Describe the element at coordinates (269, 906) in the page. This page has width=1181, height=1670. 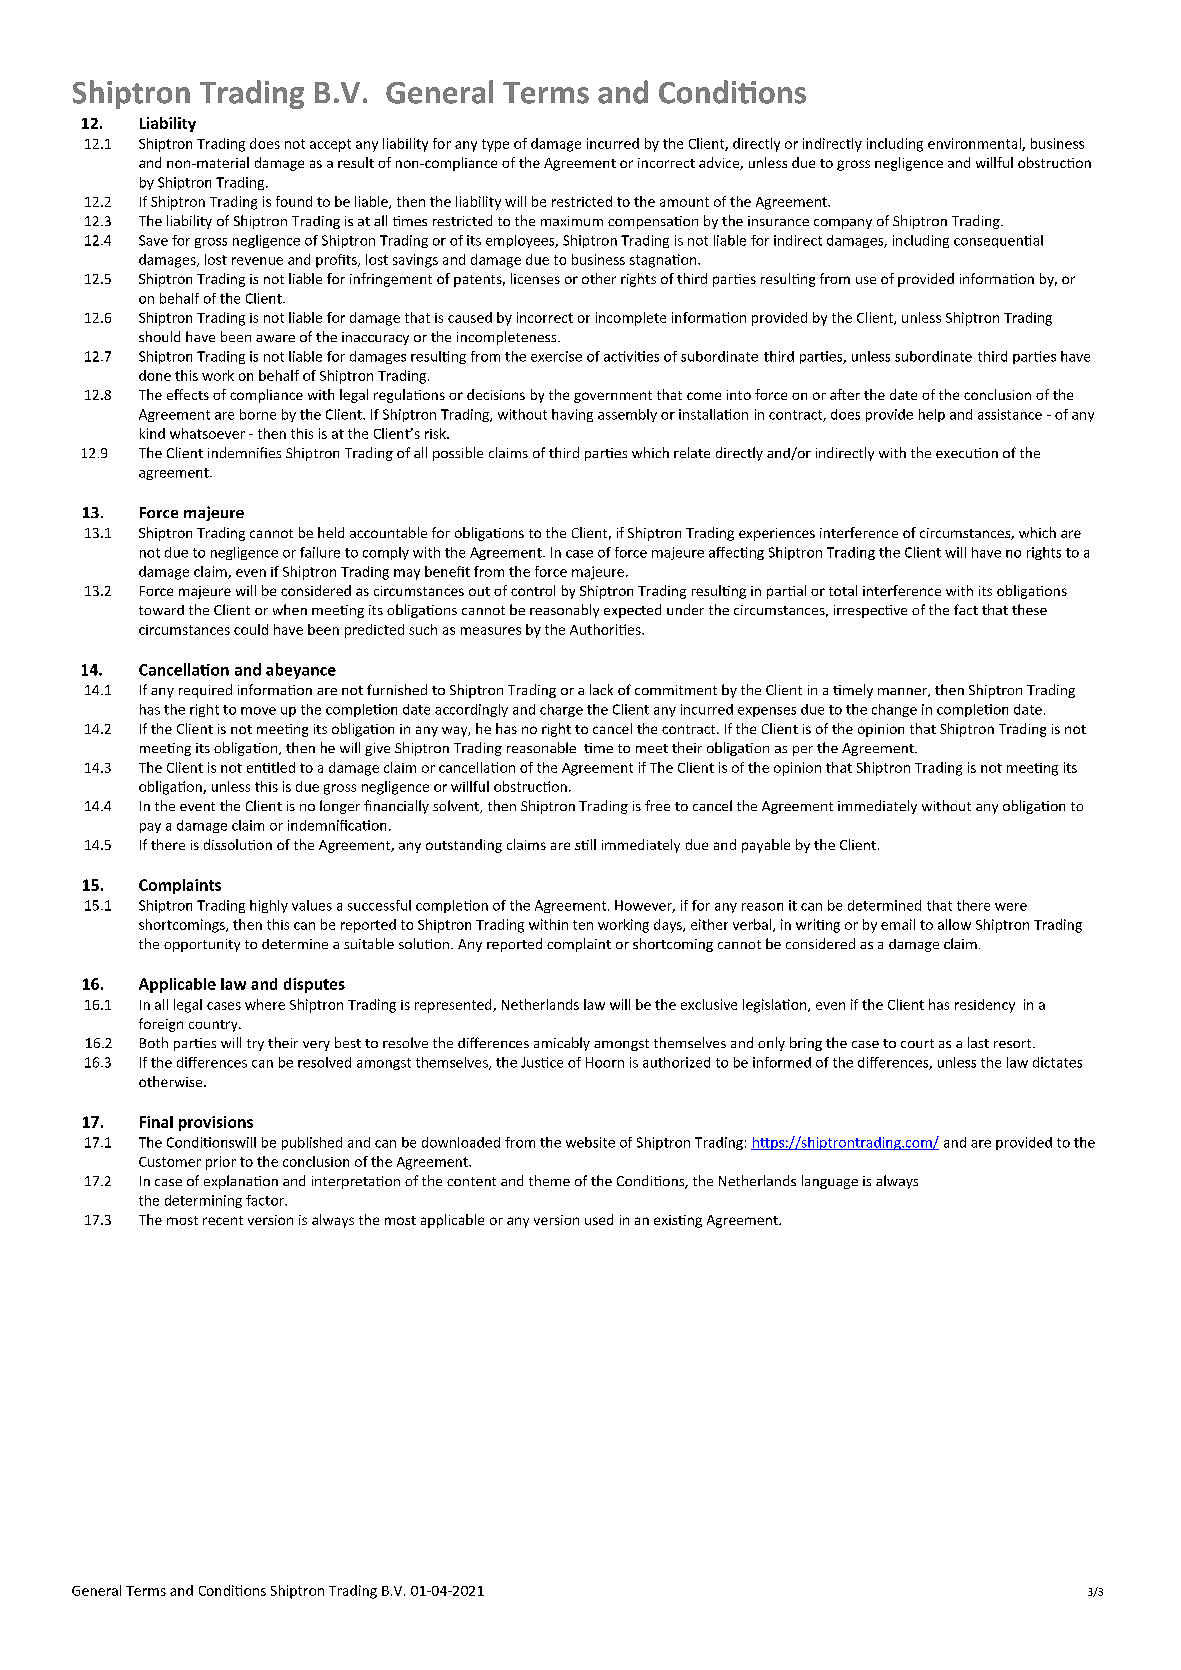
I see `highly` at that location.
